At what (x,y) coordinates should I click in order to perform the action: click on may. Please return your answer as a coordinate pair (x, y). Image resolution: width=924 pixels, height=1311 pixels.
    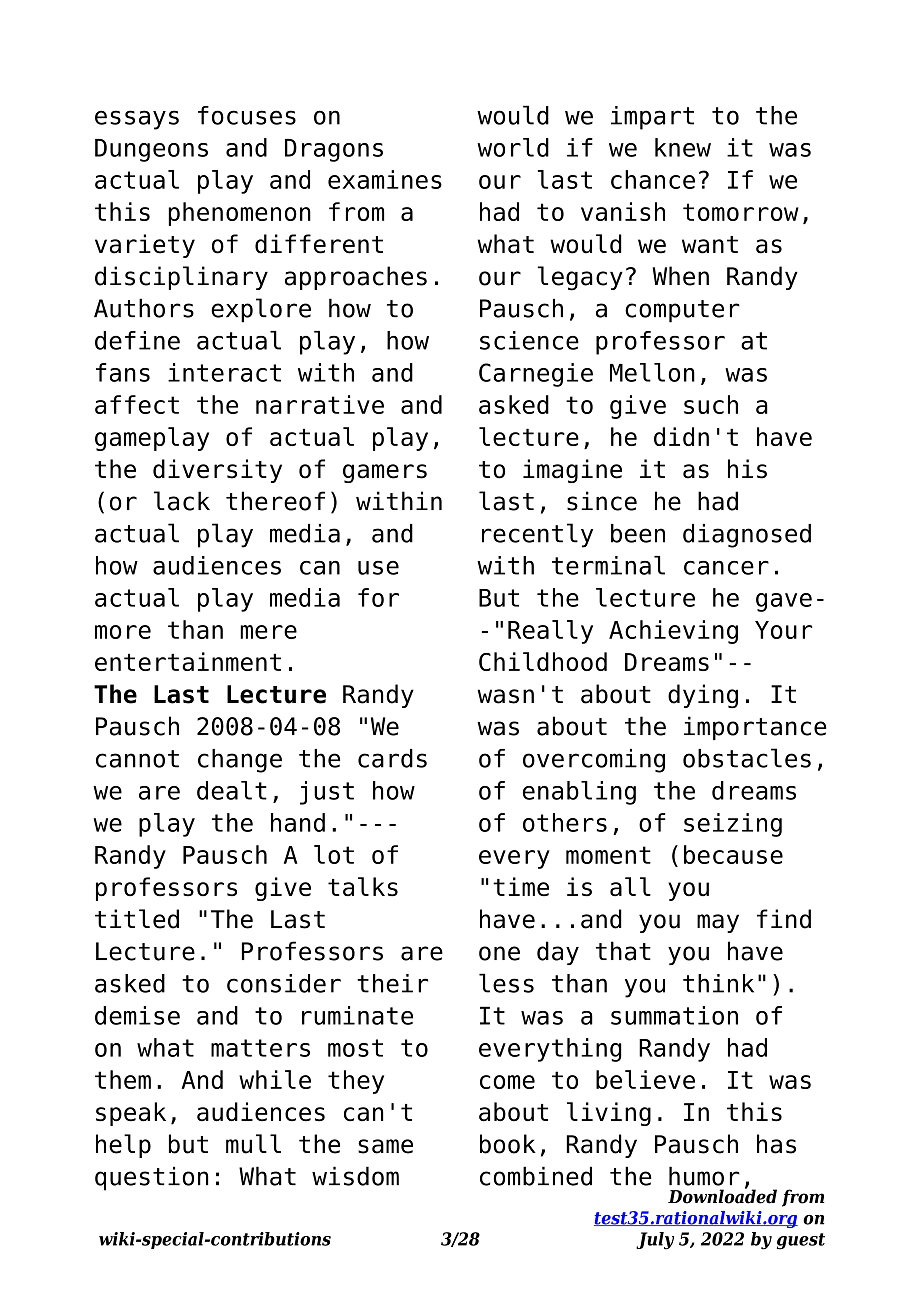
    Looking at the image, I should click on (718, 923).
